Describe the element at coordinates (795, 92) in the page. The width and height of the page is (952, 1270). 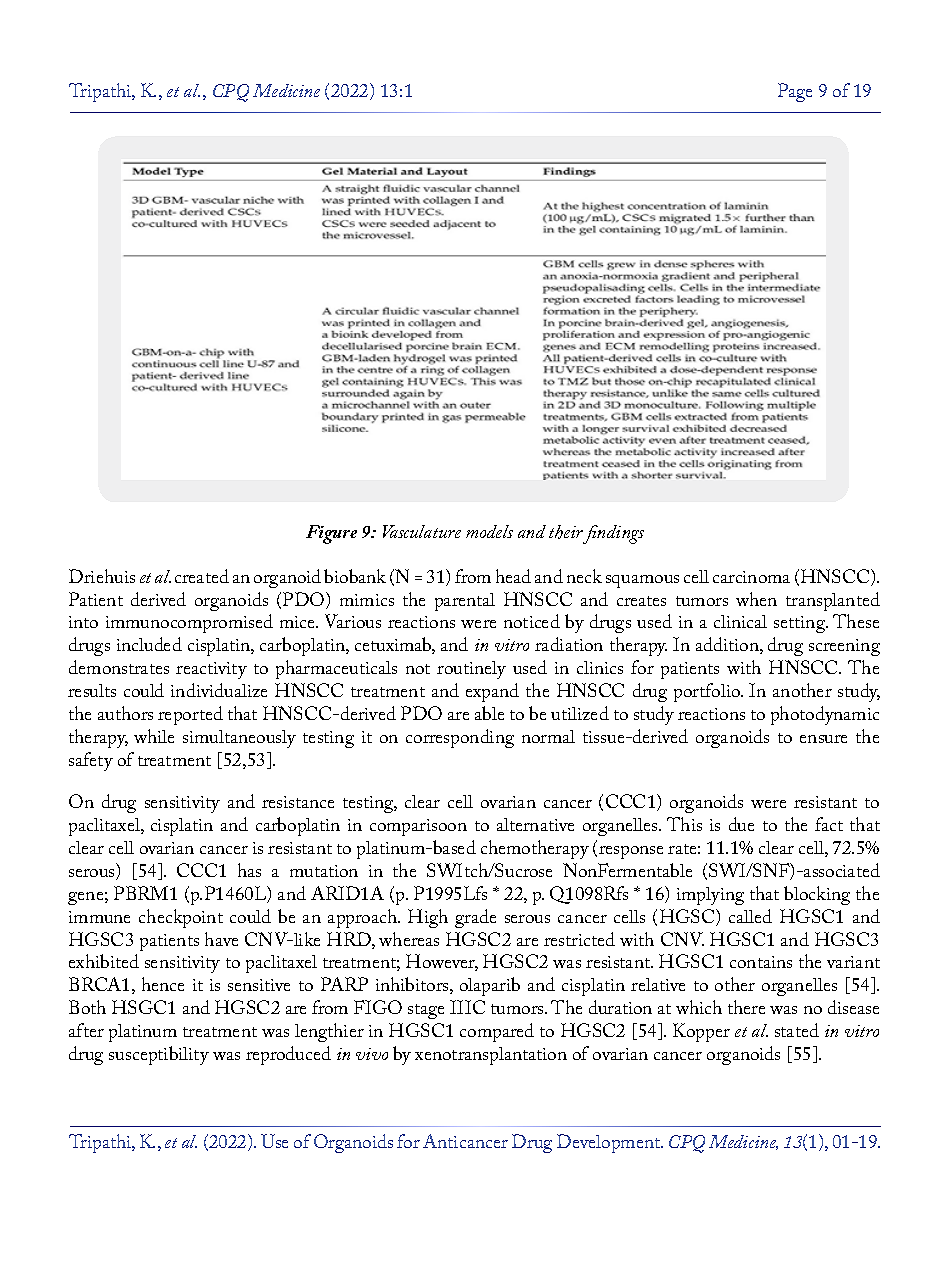
I see `Page` at that location.
